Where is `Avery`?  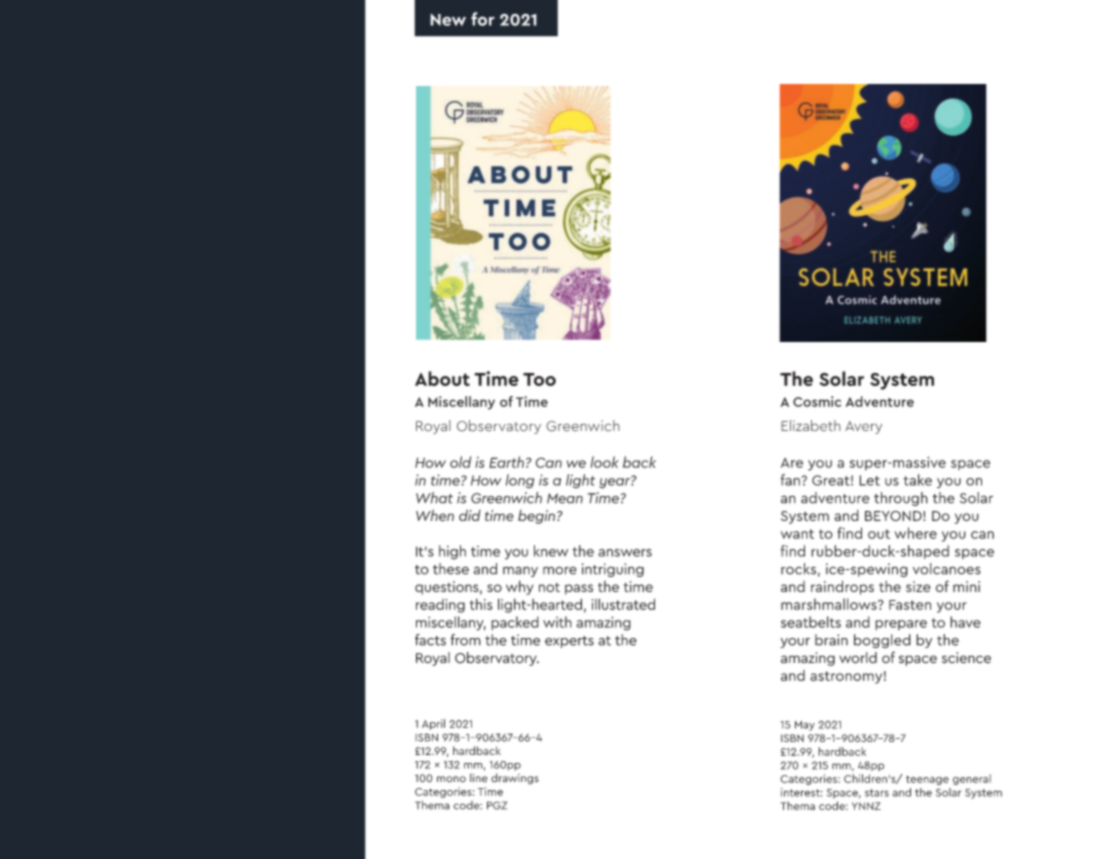
Avery is located at coordinates (863, 427).
